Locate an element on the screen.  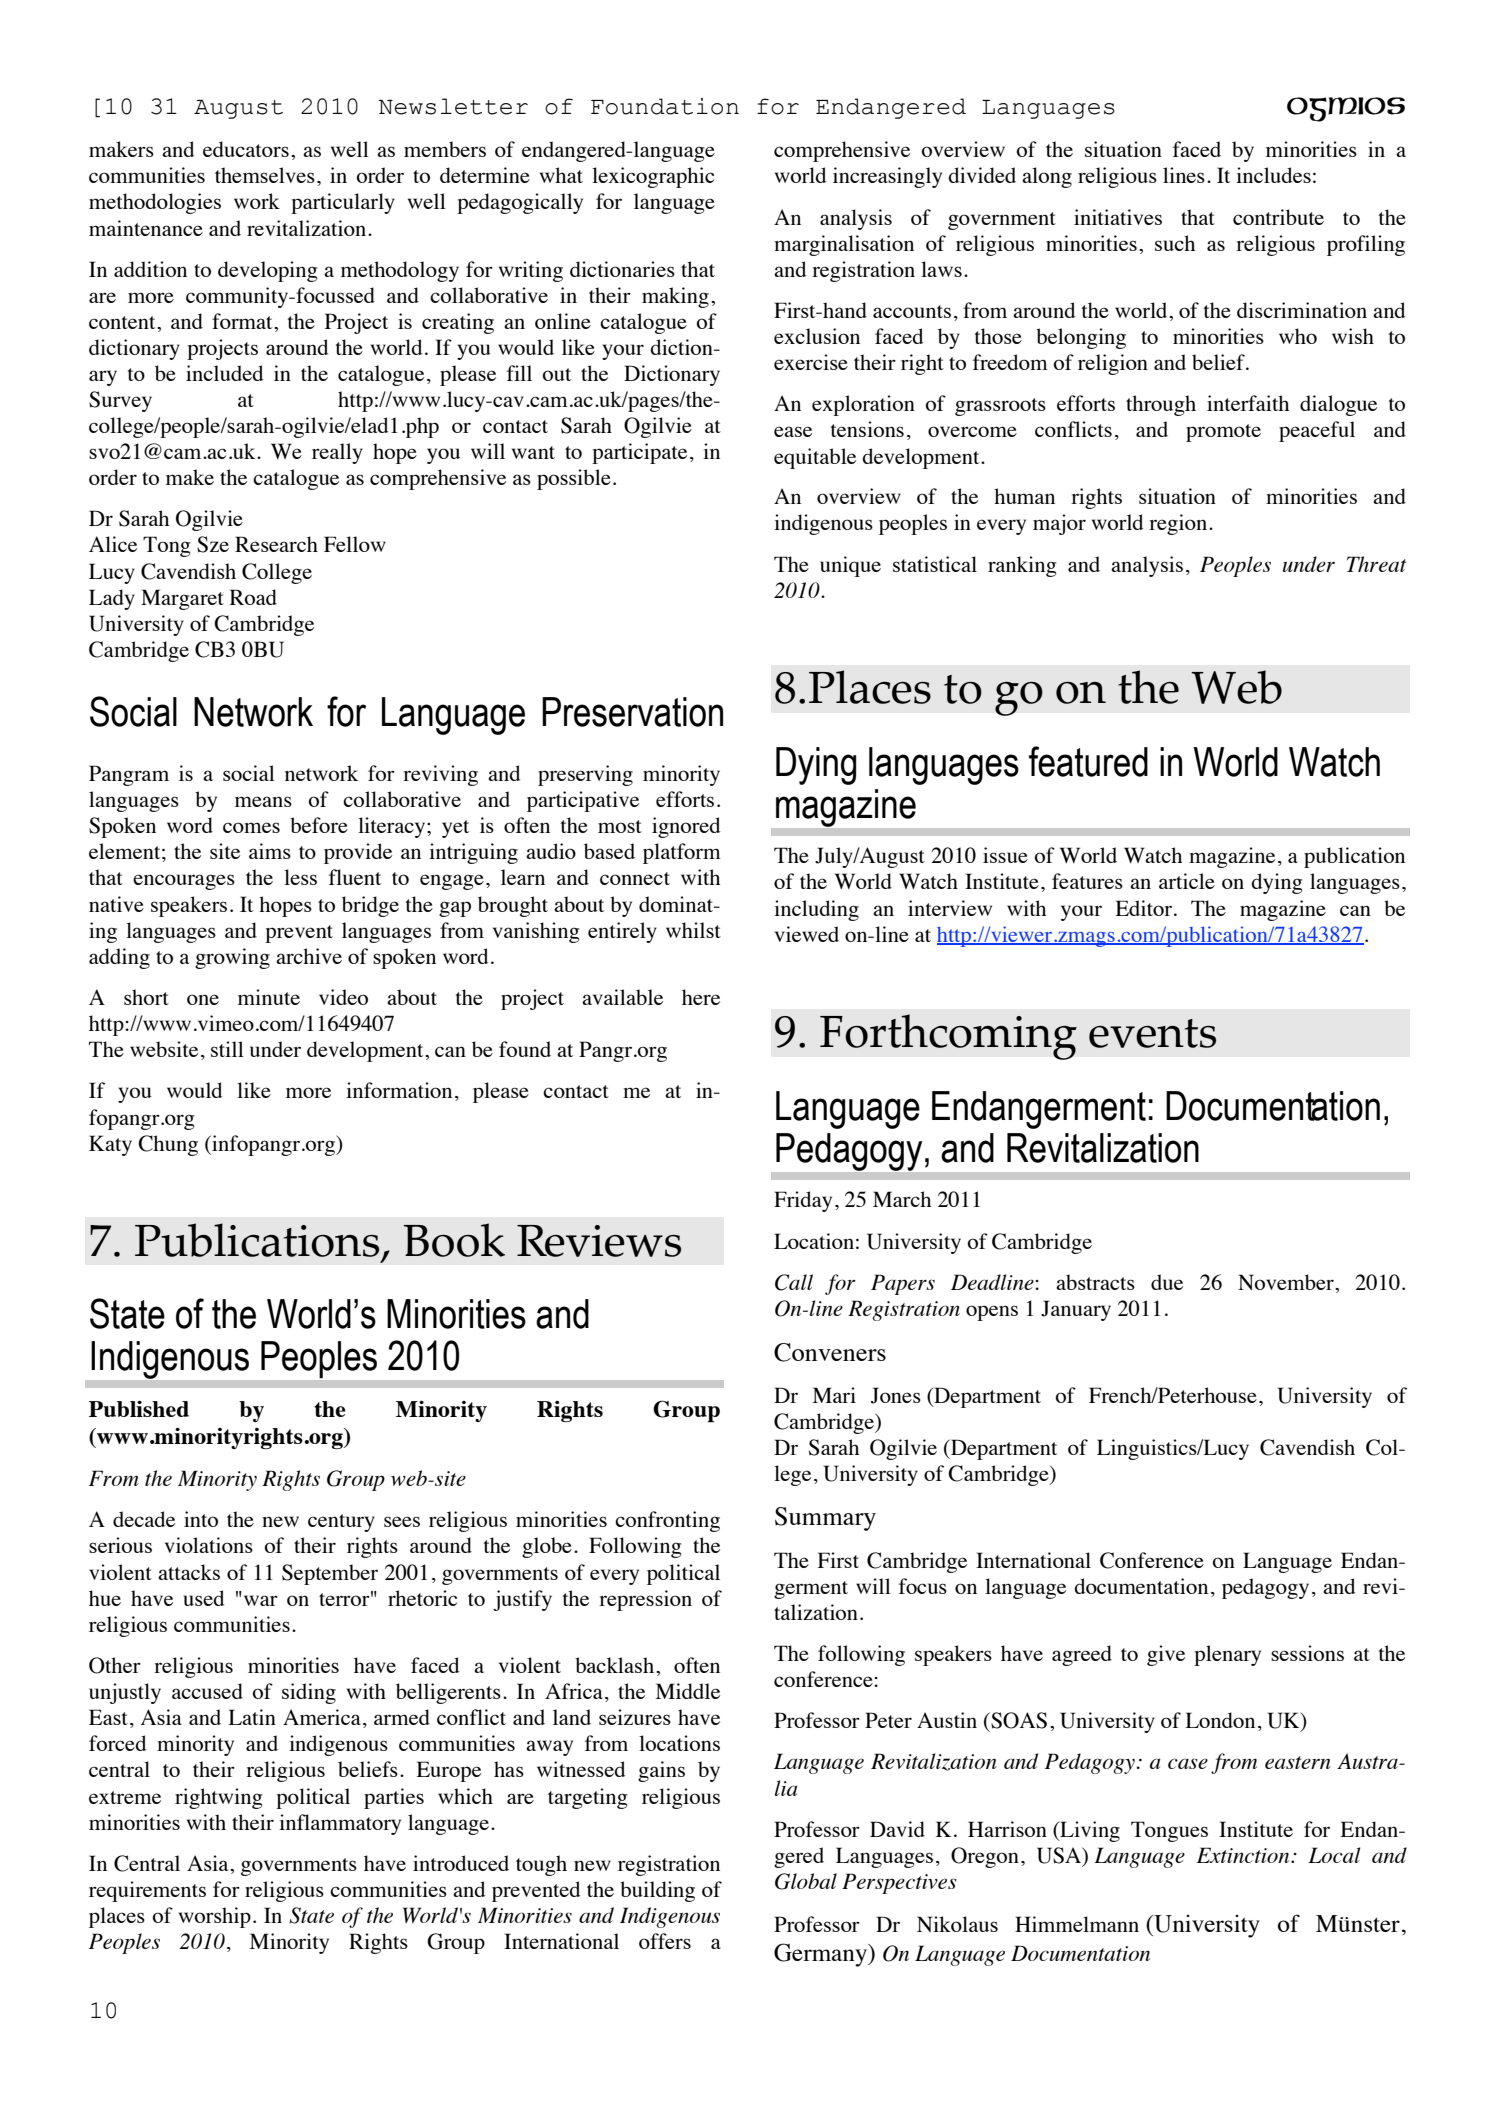
region is located at coordinates (1178, 524).
